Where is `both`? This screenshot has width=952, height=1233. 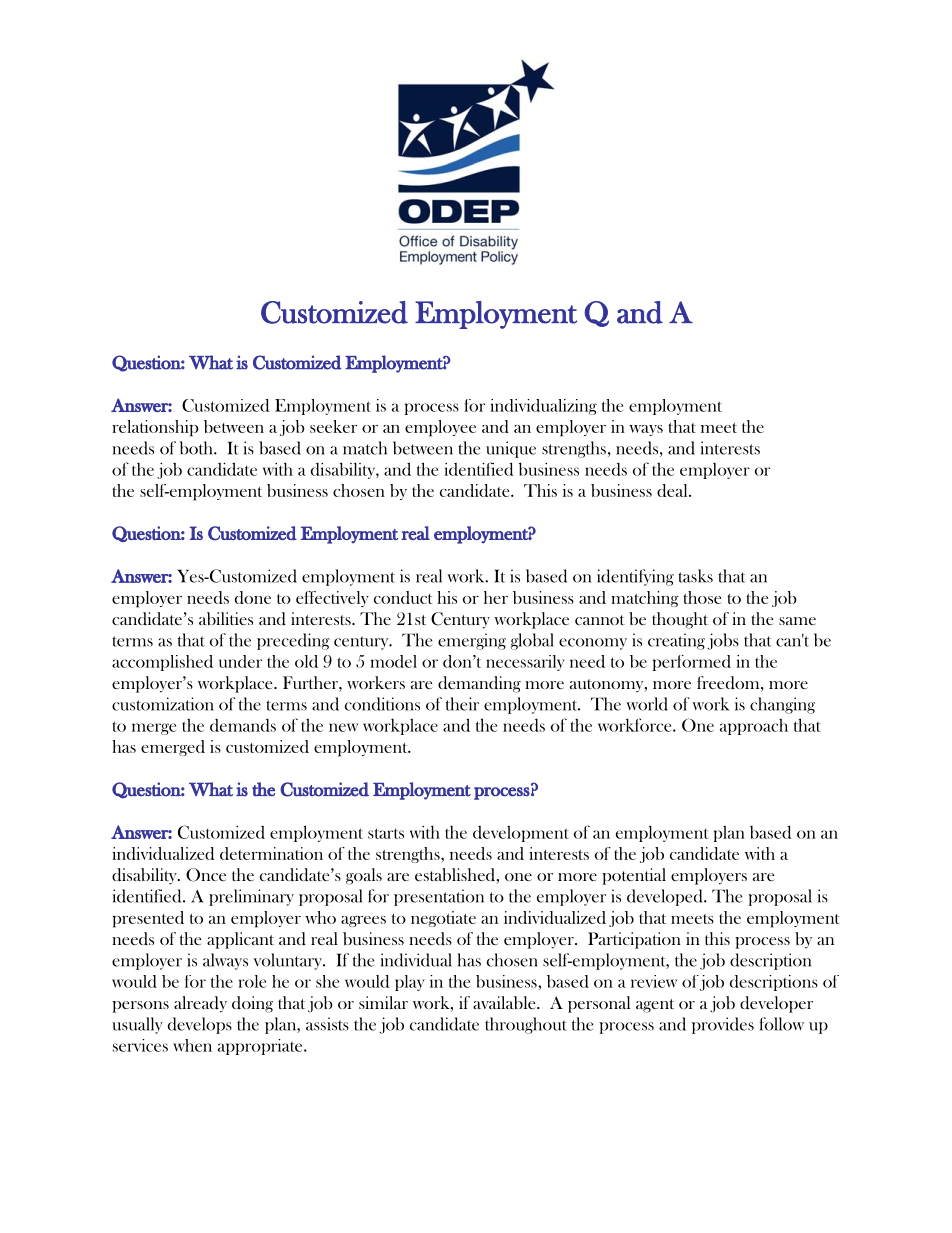 both is located at coordinates (197, 448).
